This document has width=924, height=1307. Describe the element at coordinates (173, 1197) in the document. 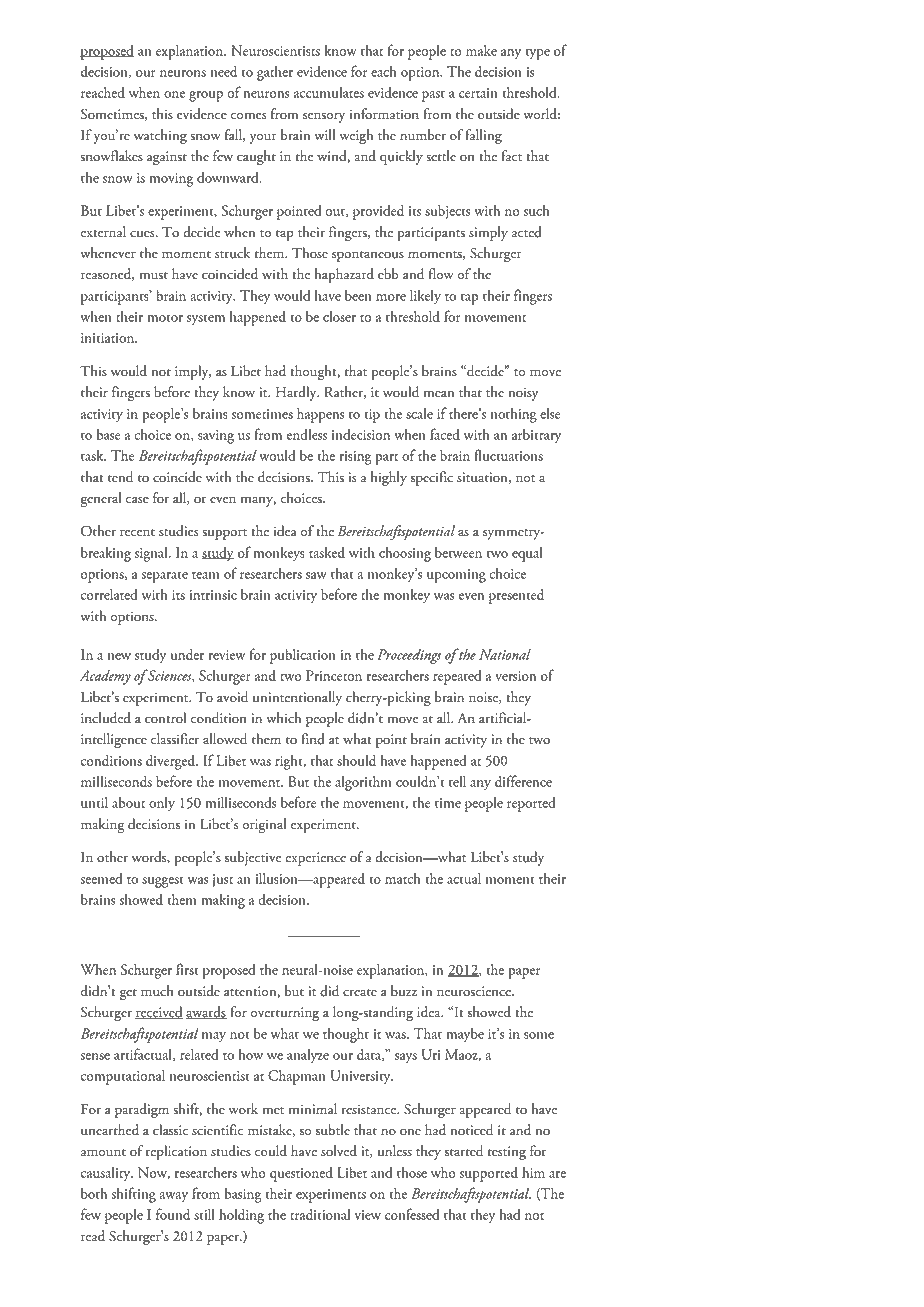

I see `away` at that location.
